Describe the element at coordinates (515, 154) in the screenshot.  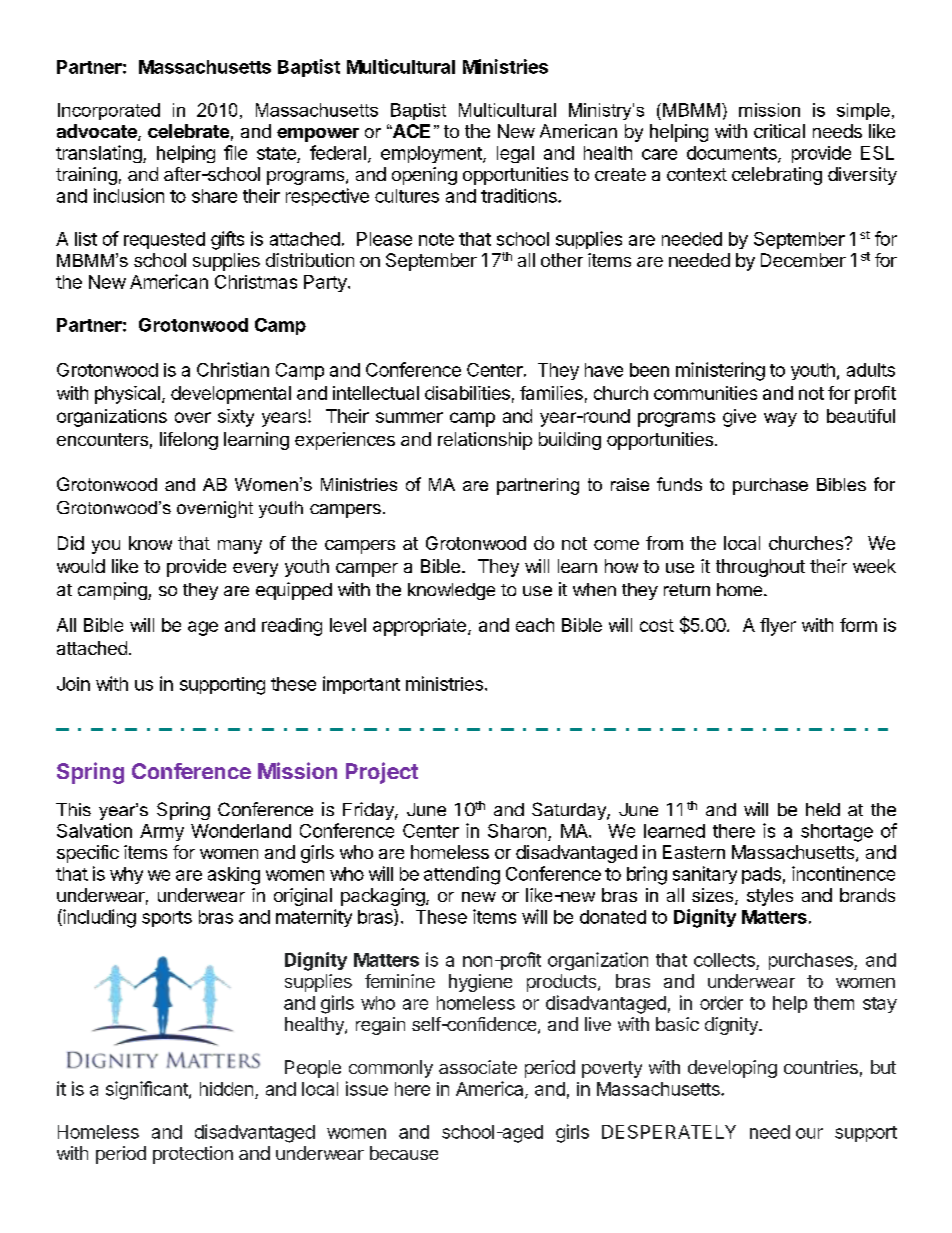
I see `legal` at that location.
